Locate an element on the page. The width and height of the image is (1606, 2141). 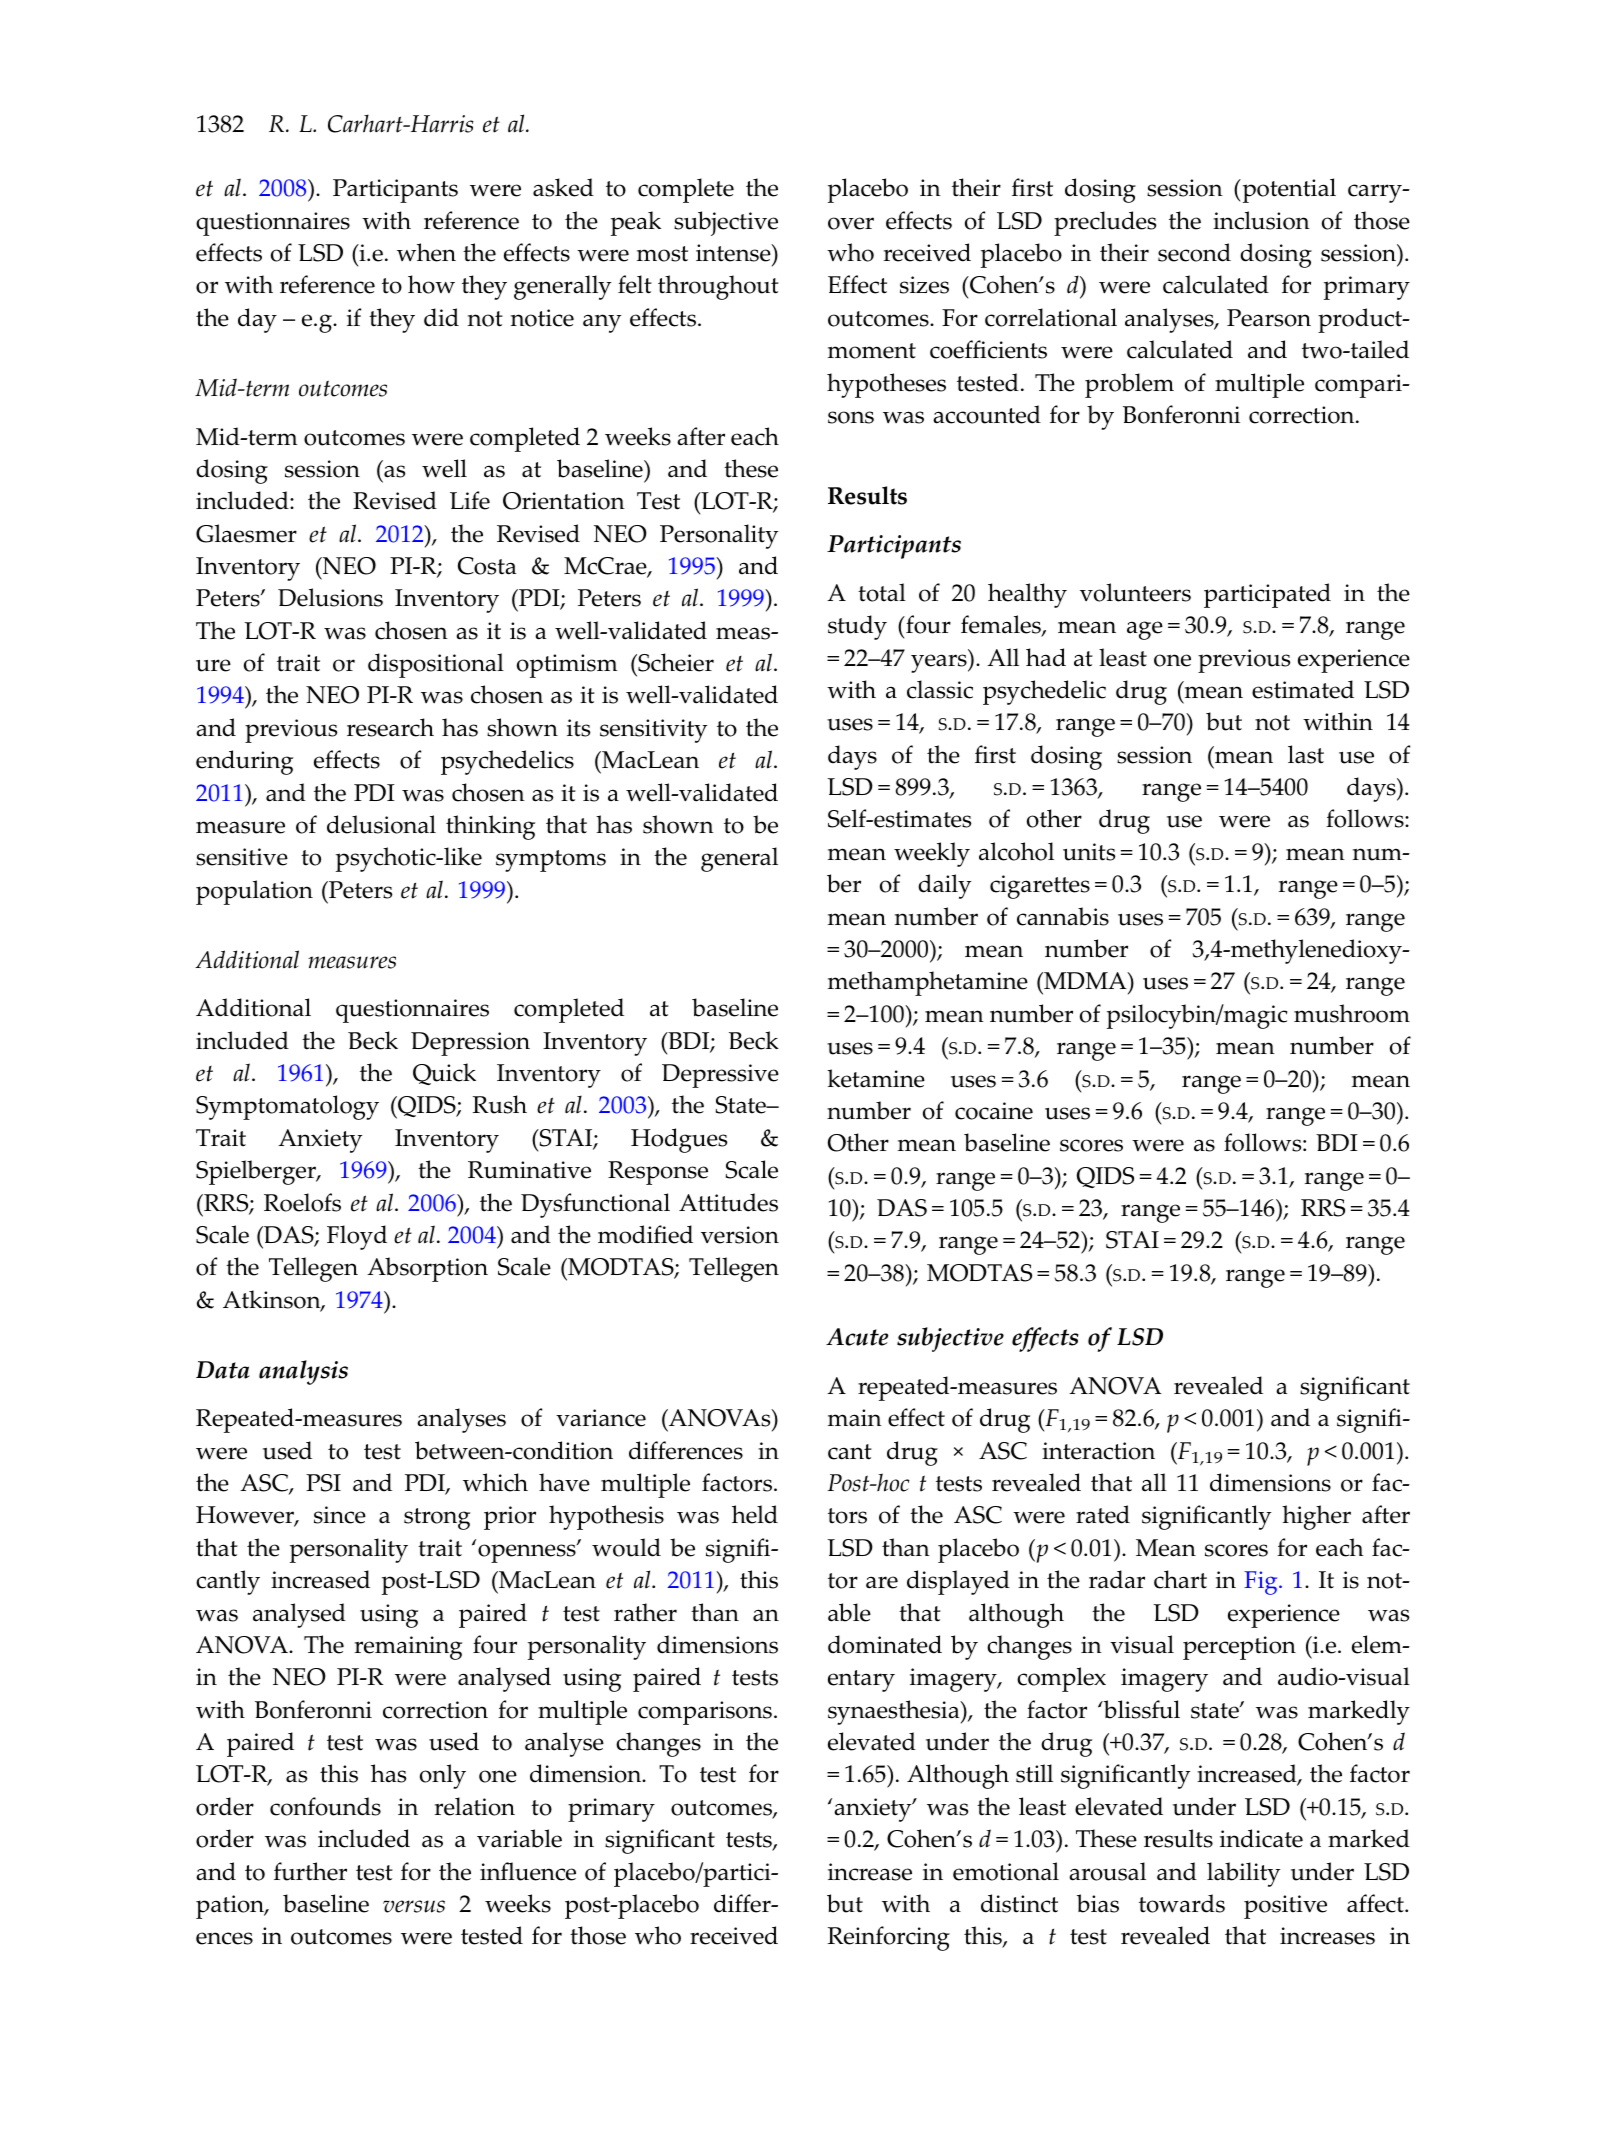
cocaine is located at coordinates (994, 1111).
